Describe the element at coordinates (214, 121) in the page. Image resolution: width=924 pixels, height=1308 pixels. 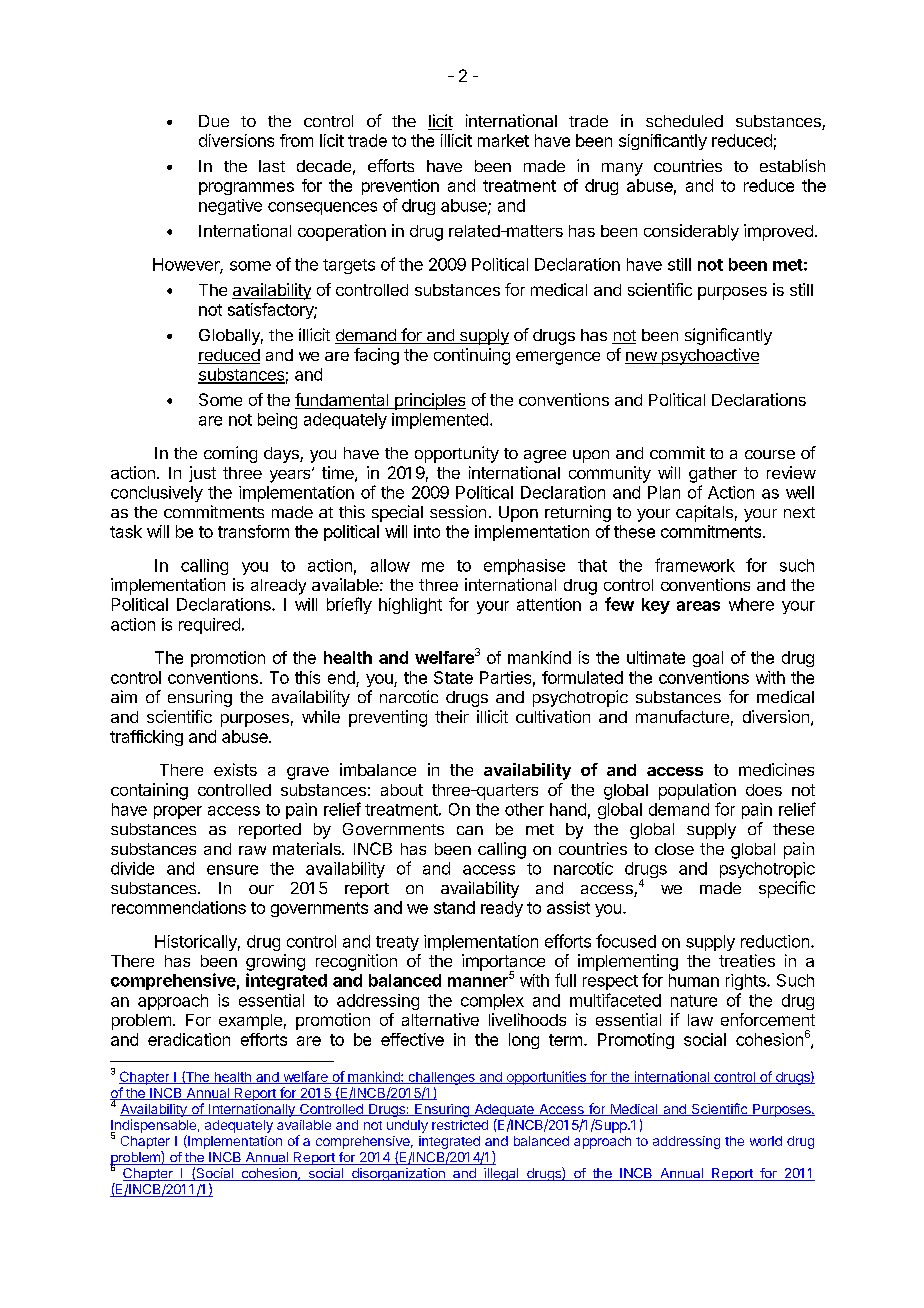
I see `Due` at that location.
